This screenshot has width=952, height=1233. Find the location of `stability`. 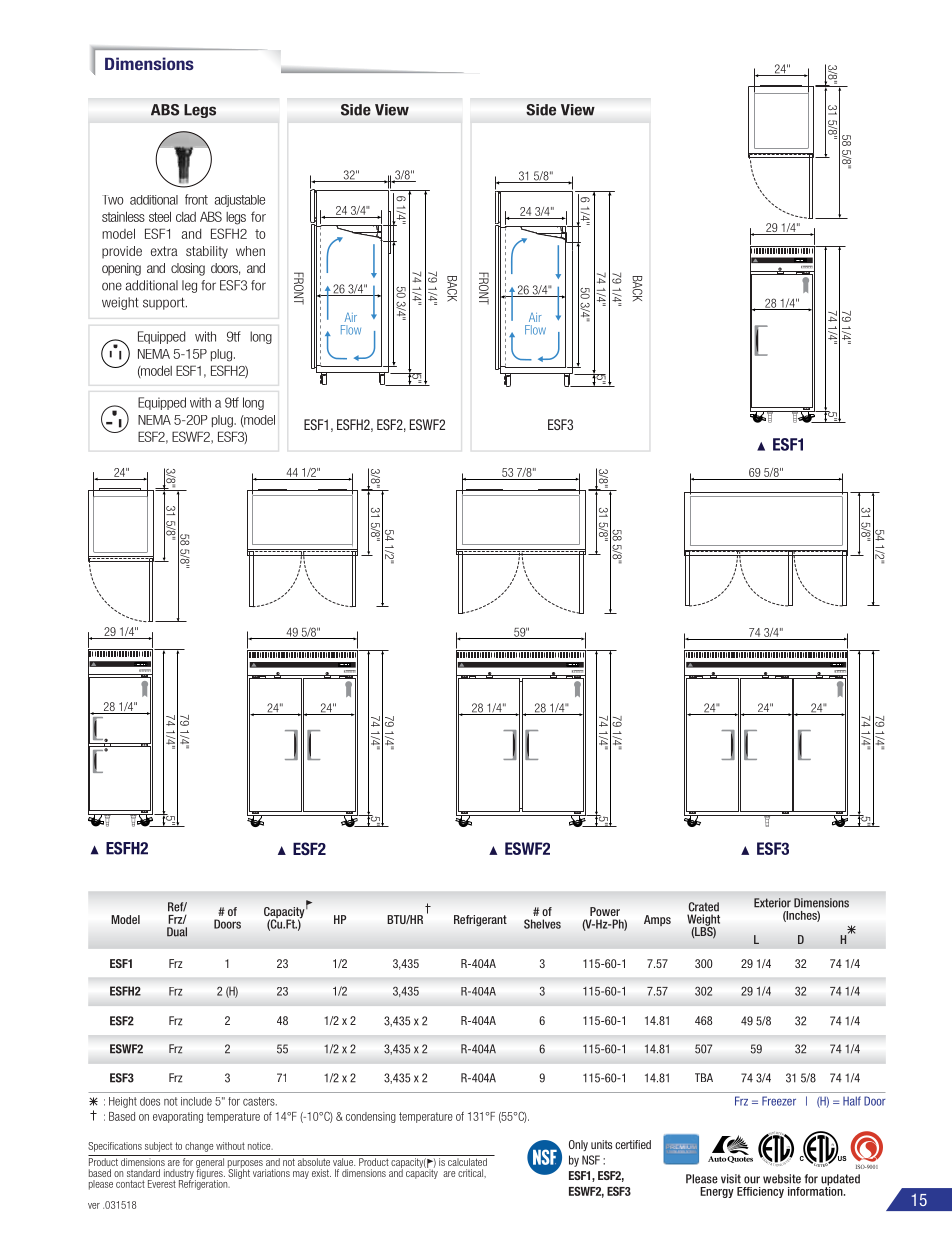

stability is located at coordinates (207, 252).
